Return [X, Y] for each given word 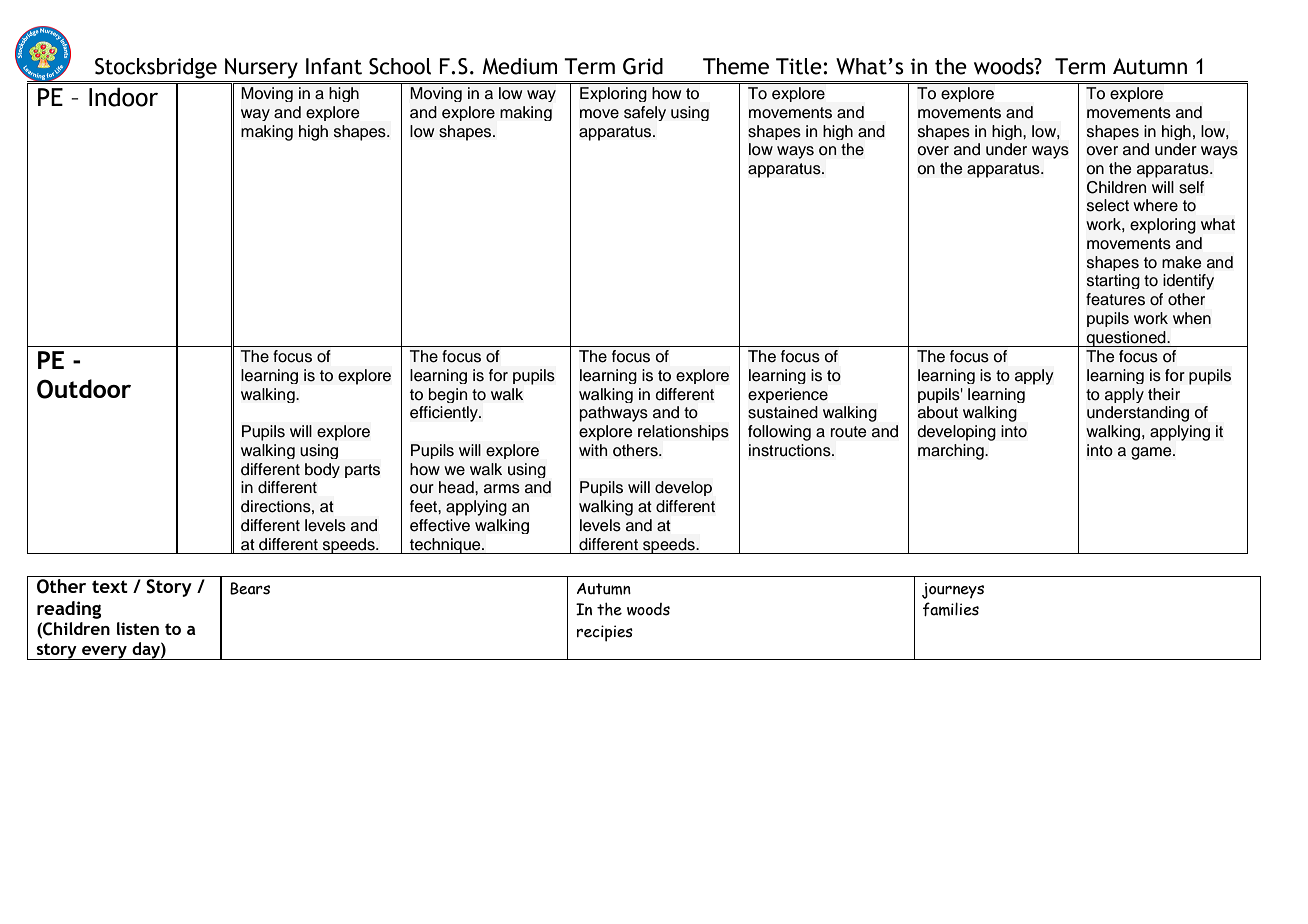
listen [138, 628]
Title [800, 66]
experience [788, 395]
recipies [605, 633]
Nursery [261, 68]
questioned [1126, 339]
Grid [643, 66]
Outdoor [84, 389]
